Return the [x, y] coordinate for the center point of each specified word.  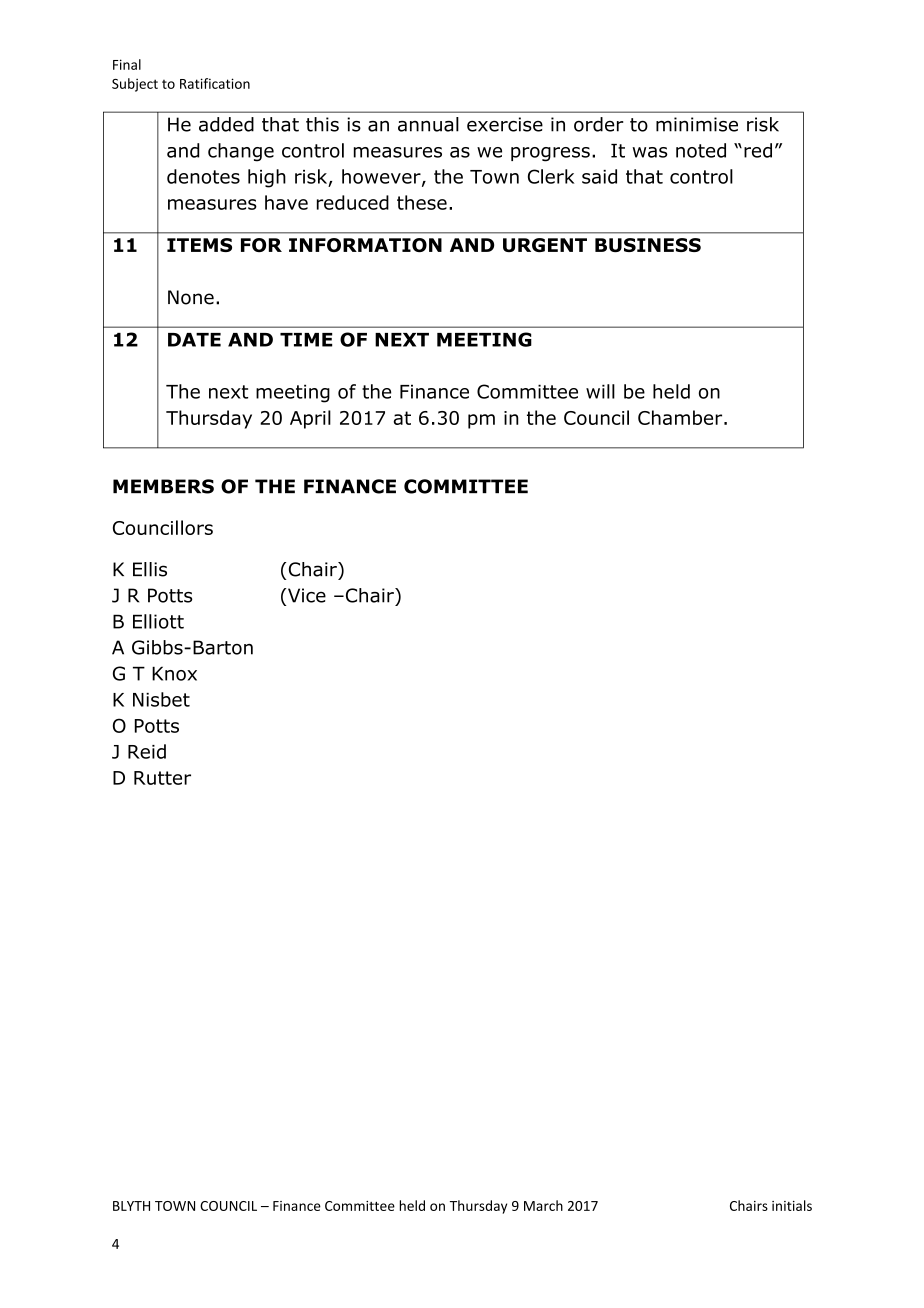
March [543, 1205]
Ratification [215, 83]
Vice [307, 595]
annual [428, 124]
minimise [697, 124]
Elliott [158, 621]
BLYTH [131, 1206]
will [600, 391]
